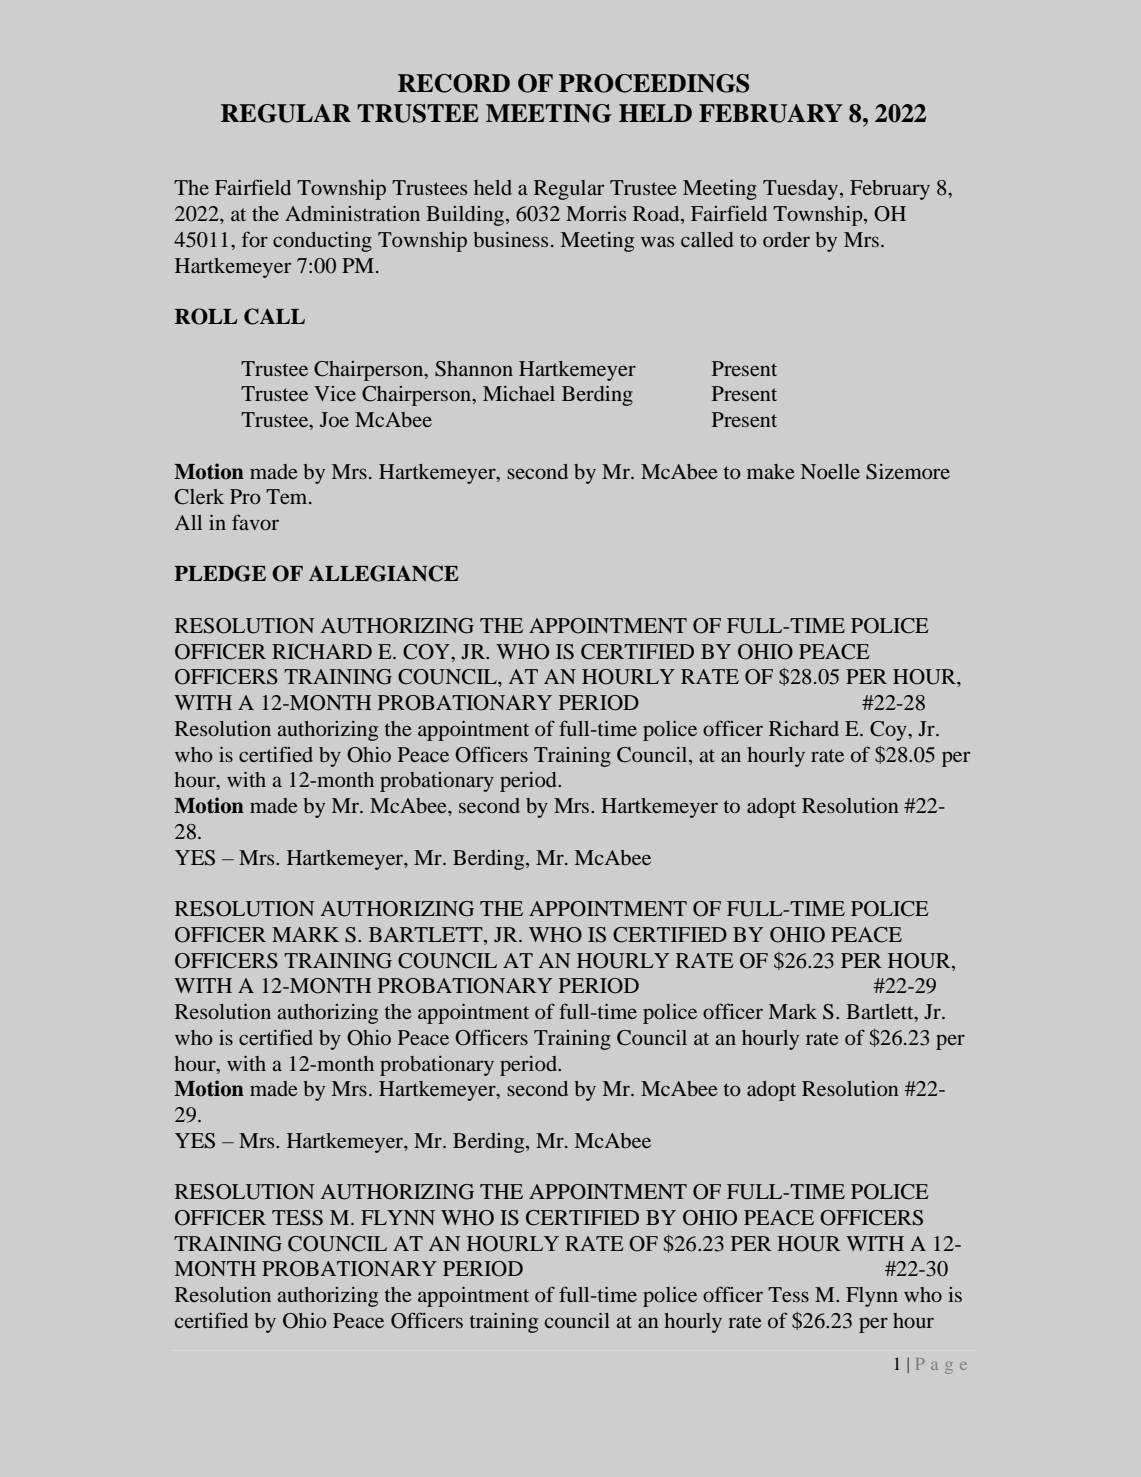 The height and width of the screenshot is (1477, 1141). I want to click on Shannon, so click(474, 369).
